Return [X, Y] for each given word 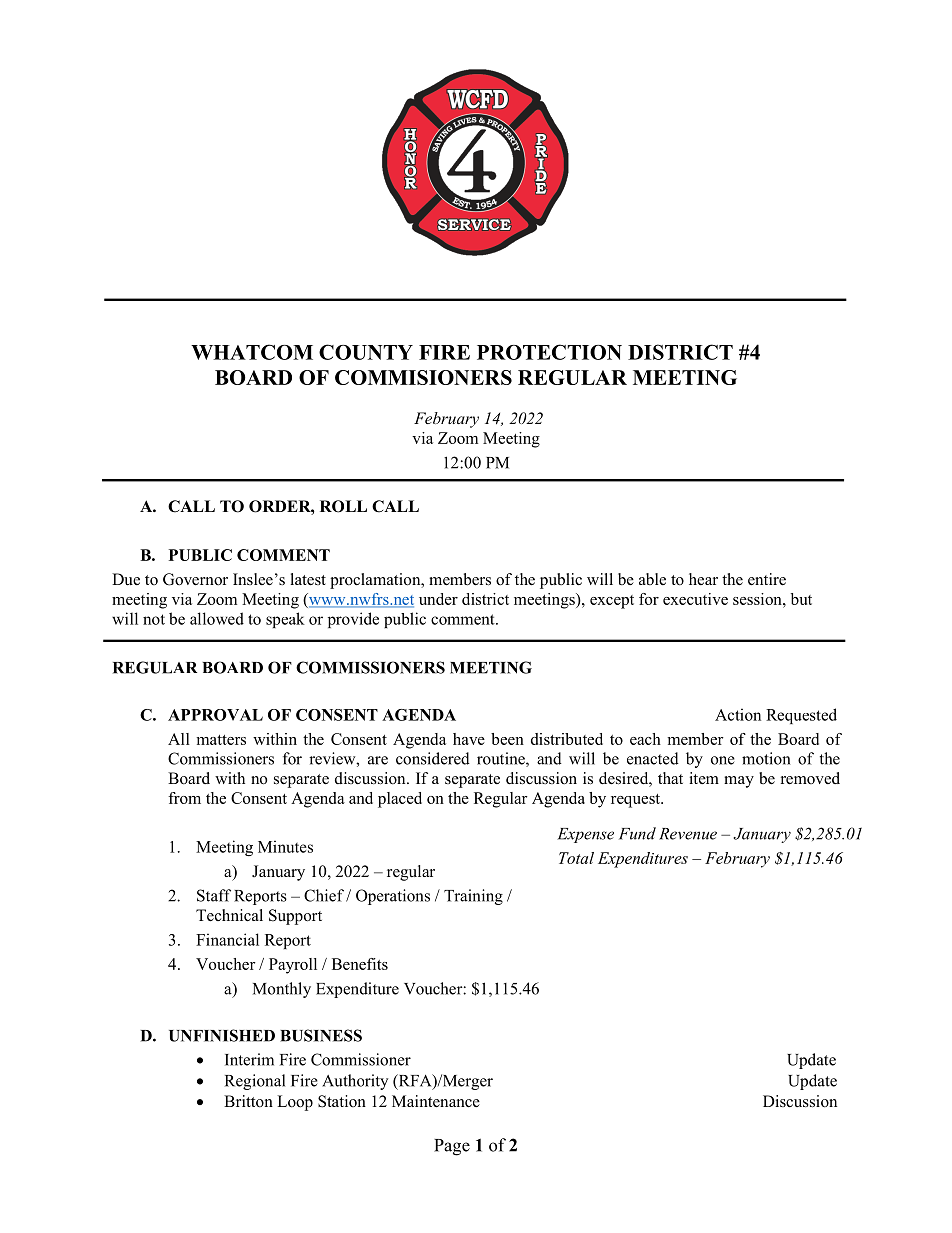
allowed [217, 618]
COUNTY [366, 352]
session [758, 599]
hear [703, 579]
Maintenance [436, 1101]
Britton [248, 1101]
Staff [214, 895]
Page [452, 1147]
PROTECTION [549, 352]
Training [473, 897]
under [438, 599]
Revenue [688, 834]
